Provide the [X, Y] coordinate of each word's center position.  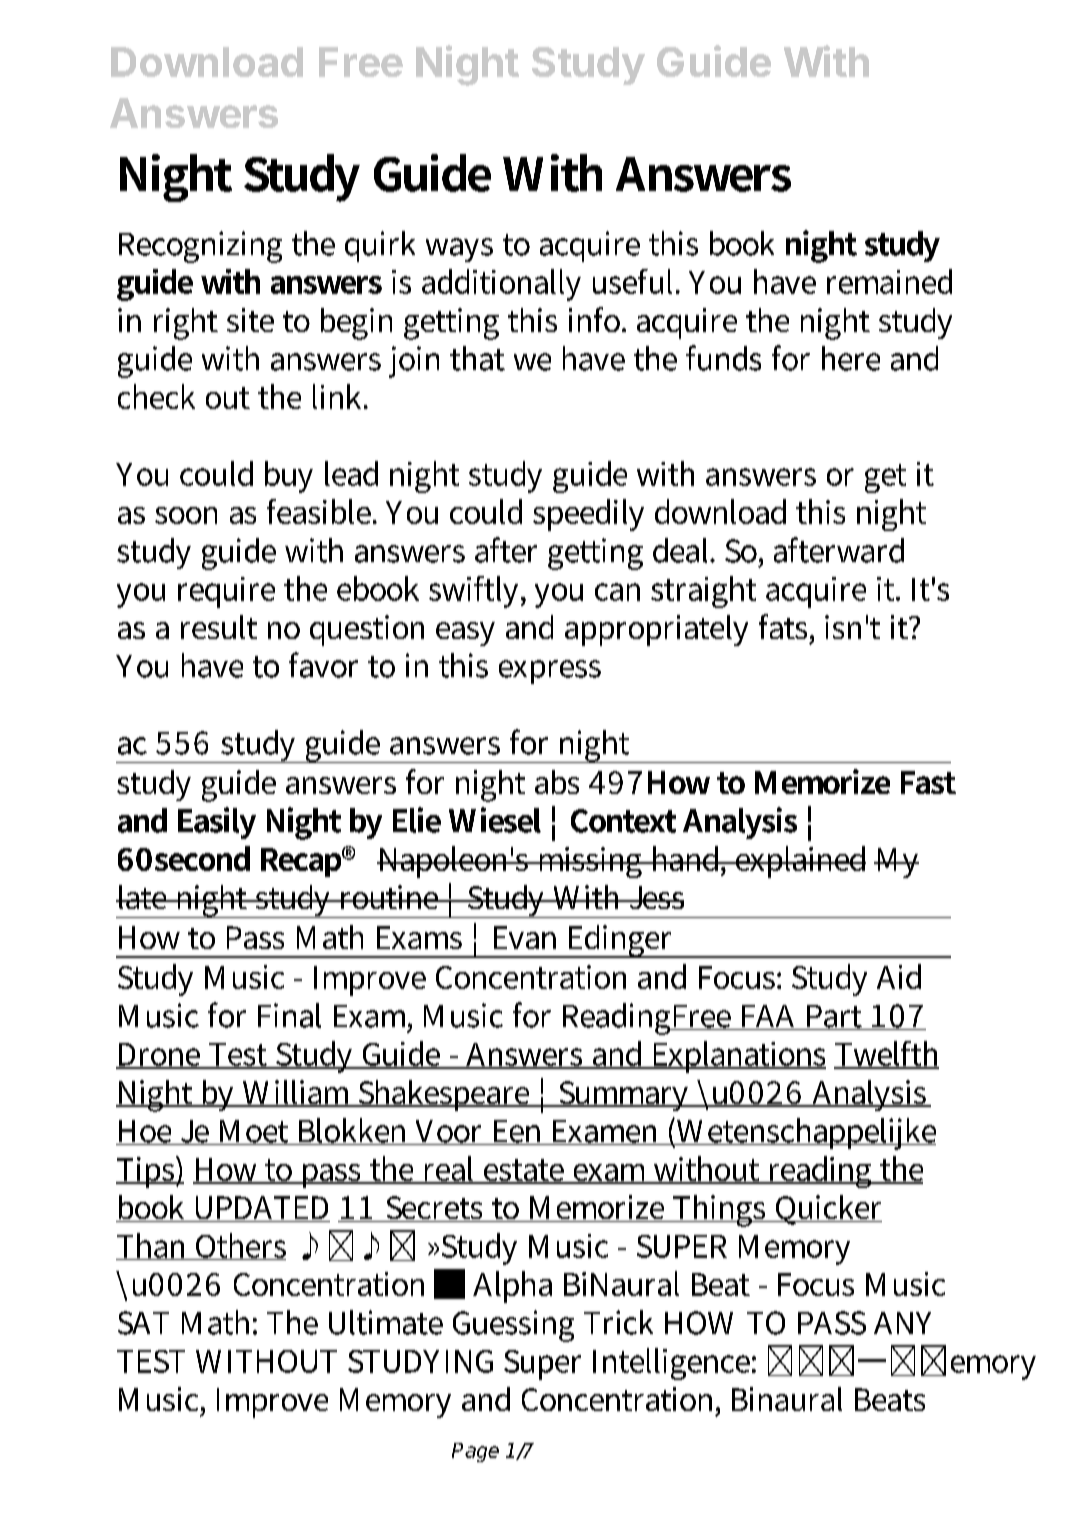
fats [785, 626]
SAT [143, 1323]
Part [834, 1017]
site [250, 320]
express [550, 672]
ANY [902, 1323]
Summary [624, 1096]
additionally [501, 285]
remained [889, 281]
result [219, 627]
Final [289, 1015]
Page [475, 1452]
